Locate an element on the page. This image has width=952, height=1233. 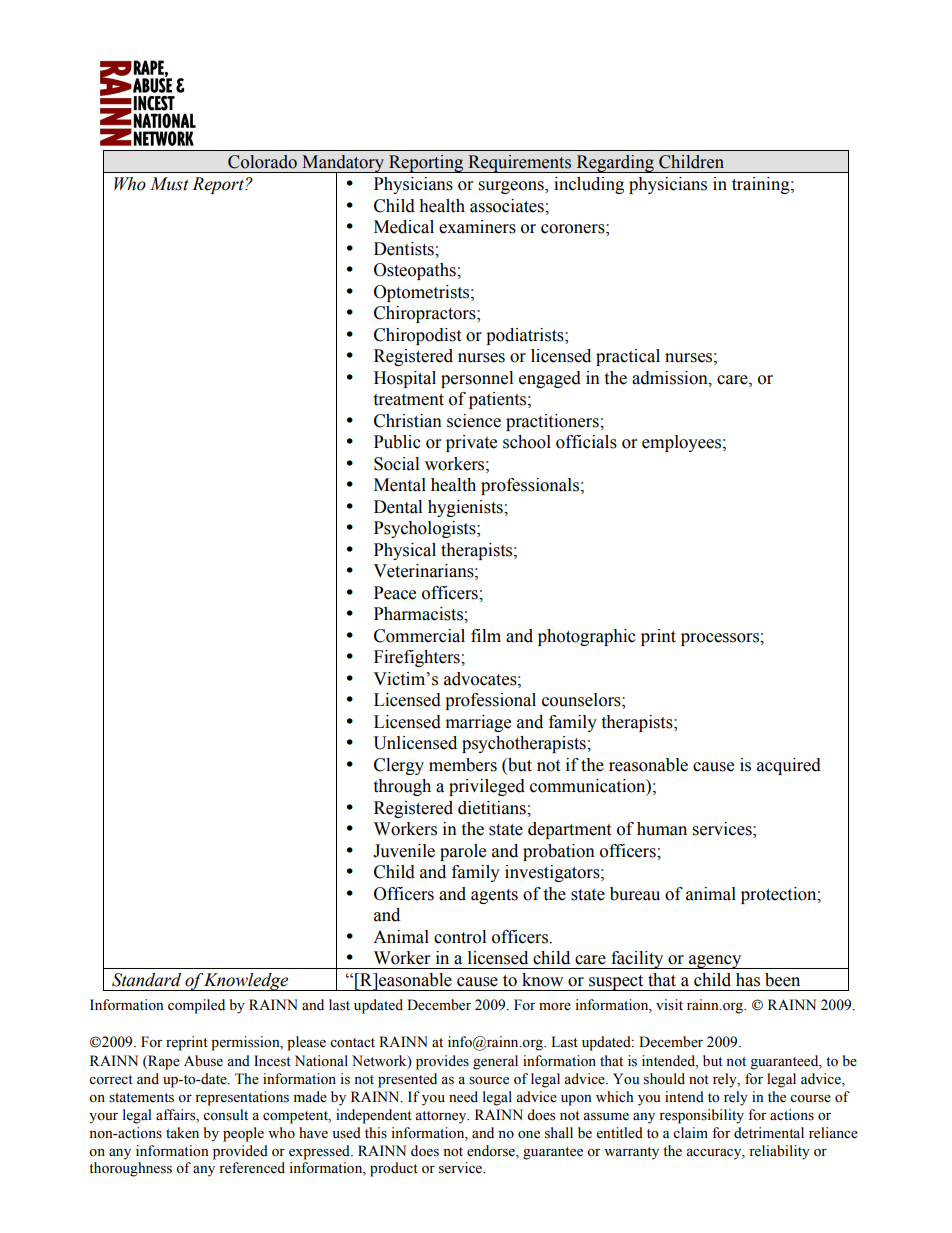
Public is located at coordinates (397, 442).
